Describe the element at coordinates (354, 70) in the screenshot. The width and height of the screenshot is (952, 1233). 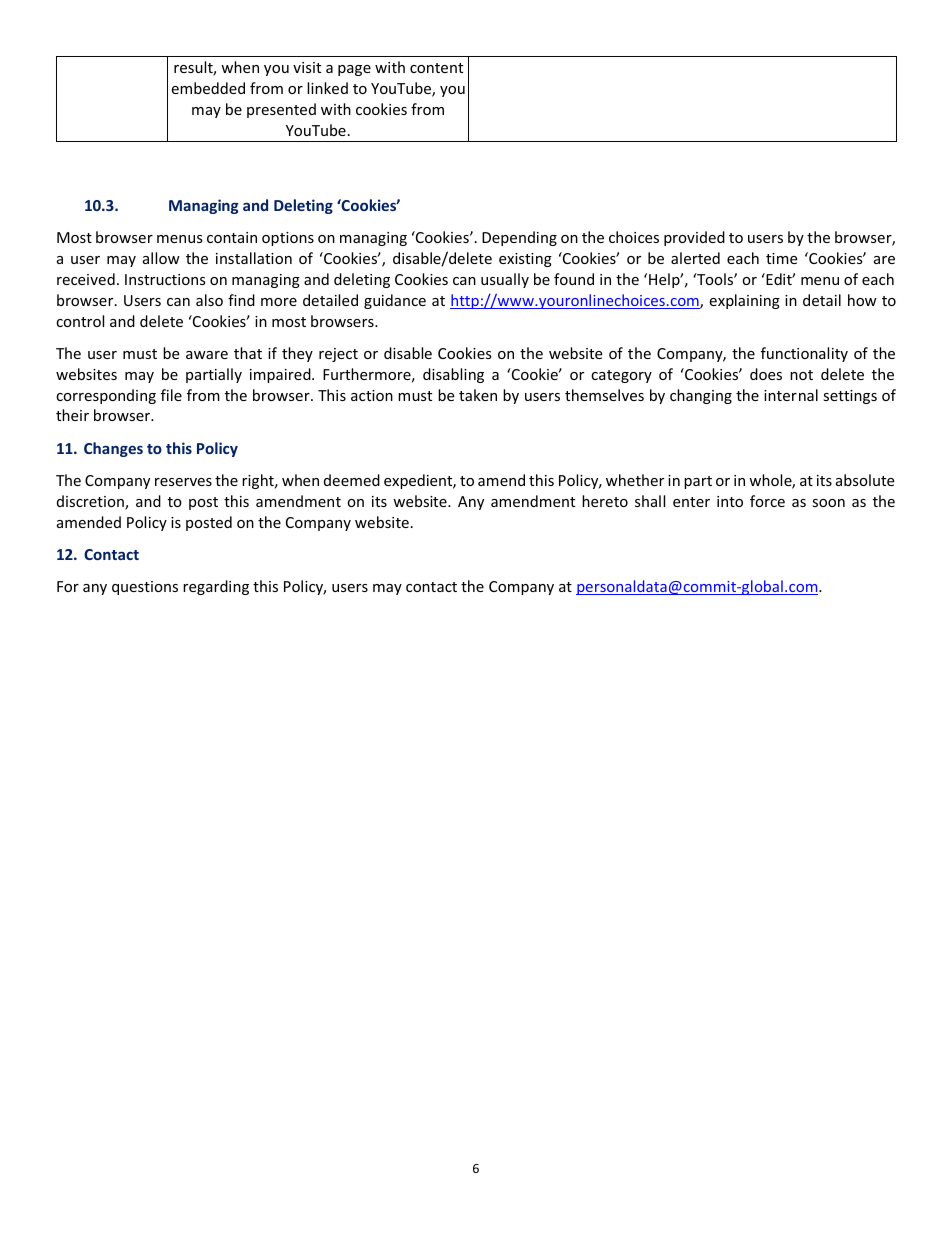
I see `page` at that location.
